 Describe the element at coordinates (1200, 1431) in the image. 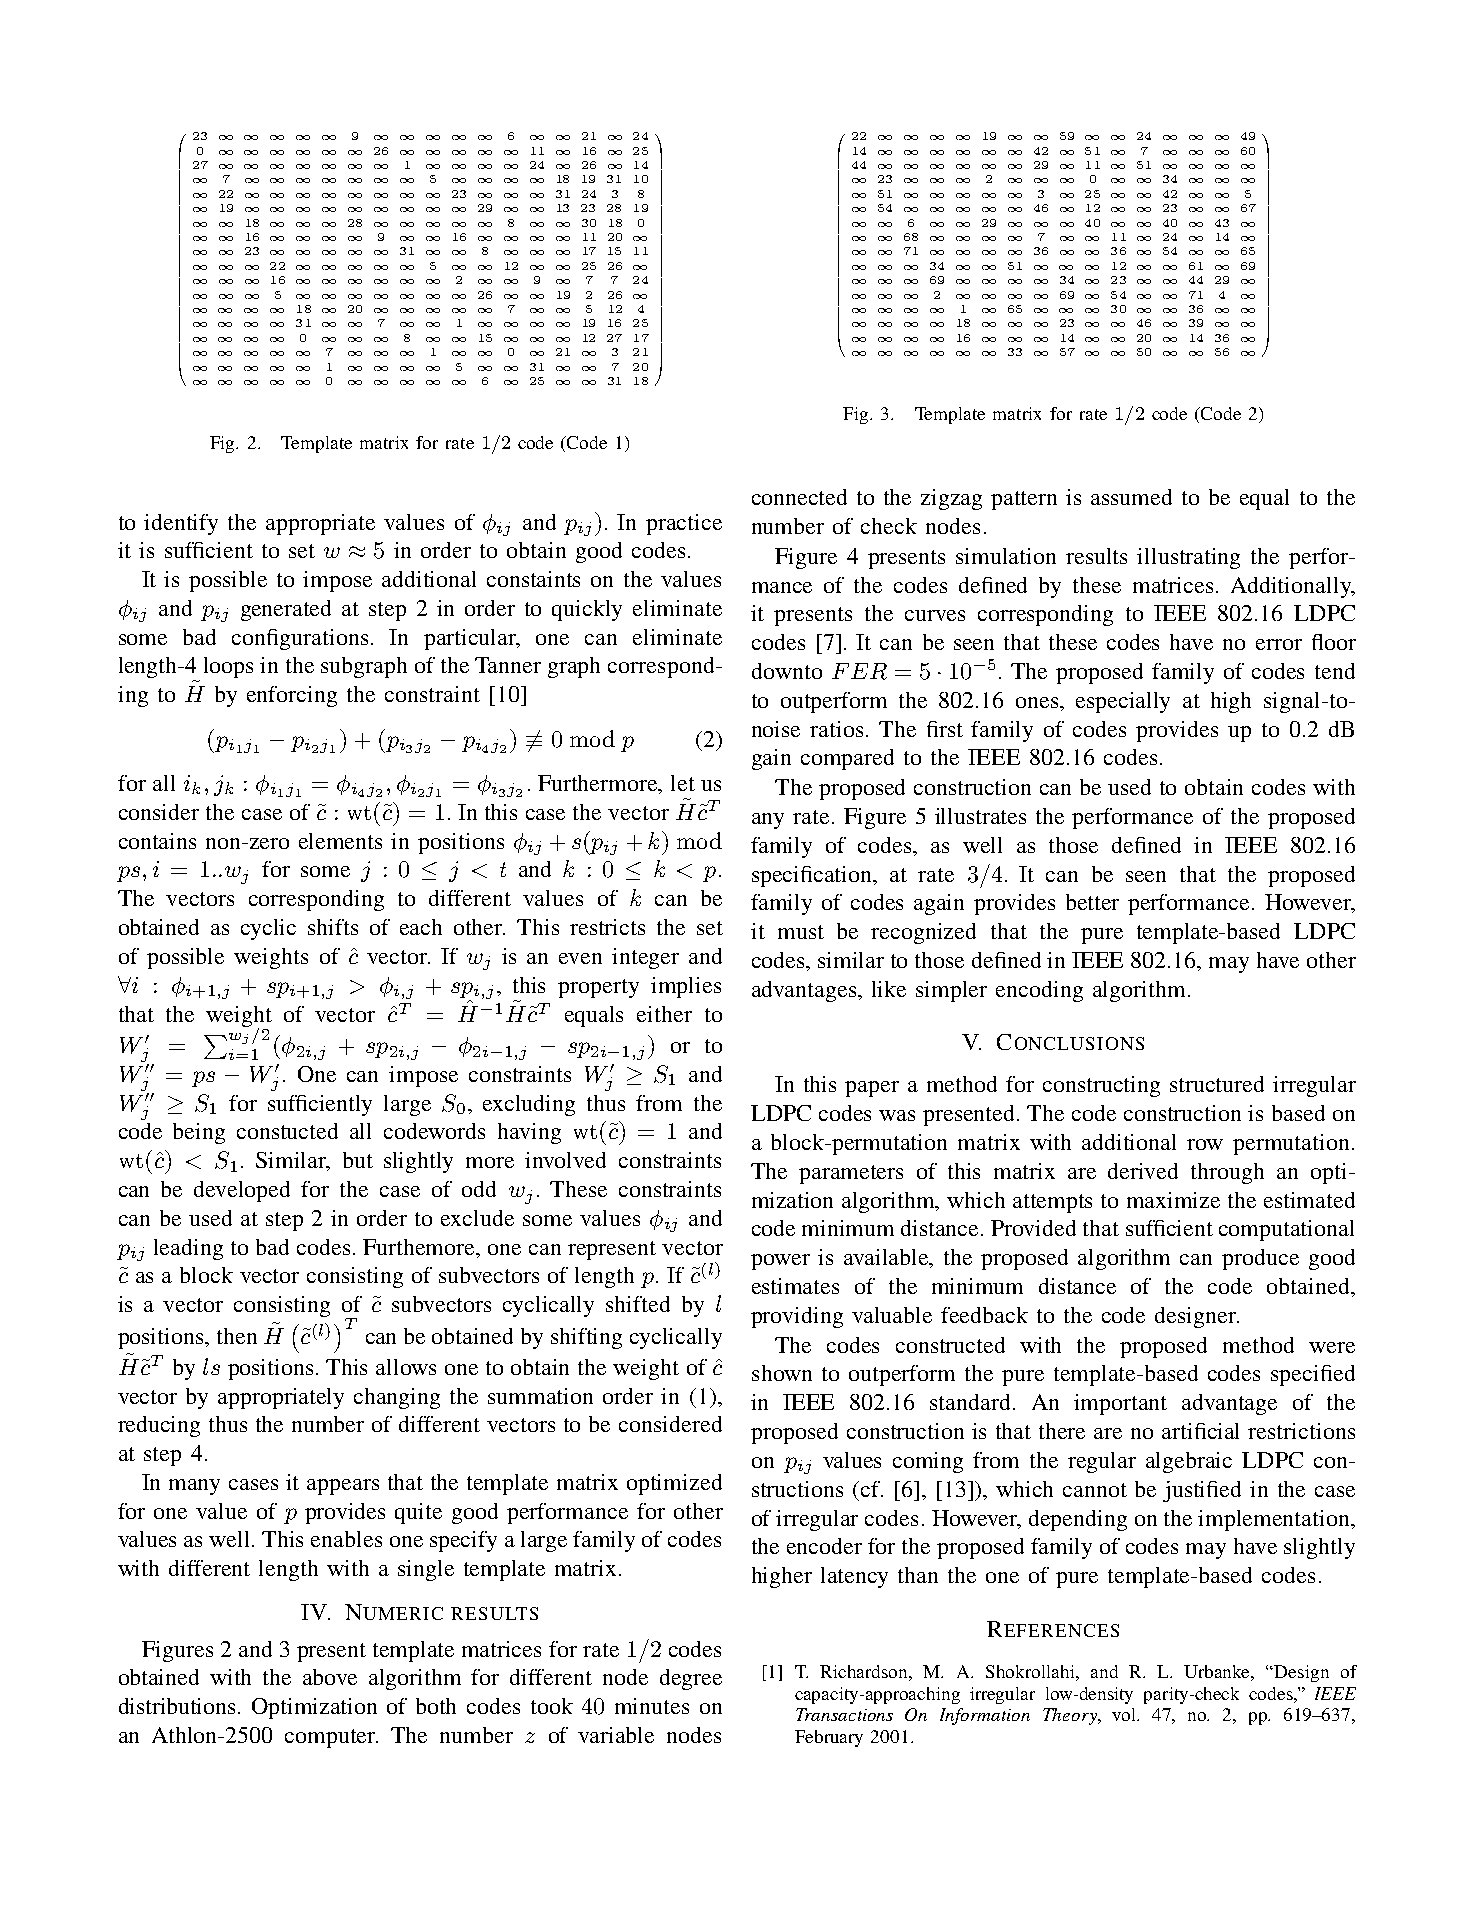

I see `artificial` at that location.
